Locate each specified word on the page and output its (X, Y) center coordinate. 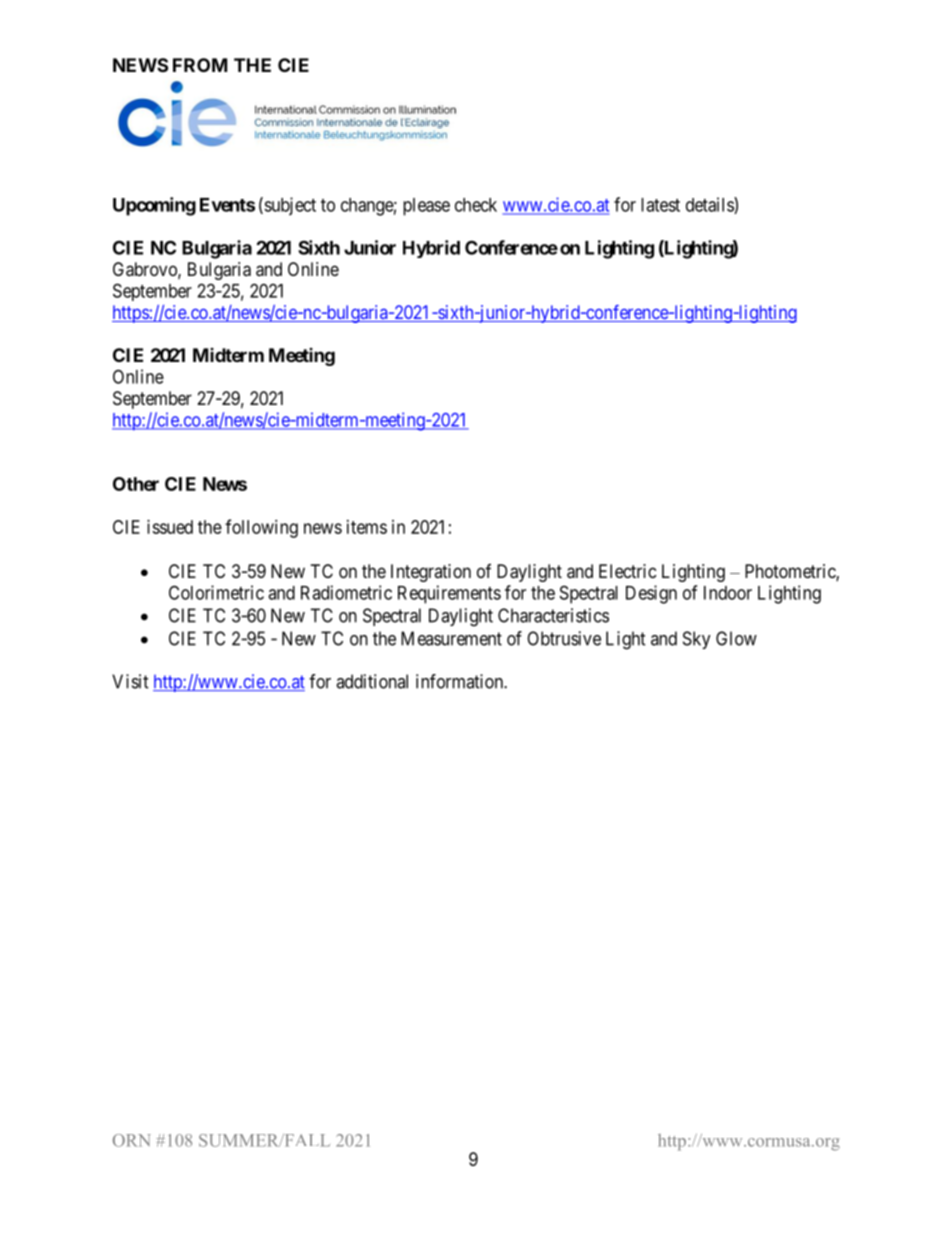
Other (136, 484)
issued (170, 527)
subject (289, 206)
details (710, 205)
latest (660, 205)
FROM (200, 65)
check (476, 205)
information (460, 681)
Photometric (791, 572)
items (367, 527)
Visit (130, 681)
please (426, 207)
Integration (431, 573)
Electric (628, 571)
